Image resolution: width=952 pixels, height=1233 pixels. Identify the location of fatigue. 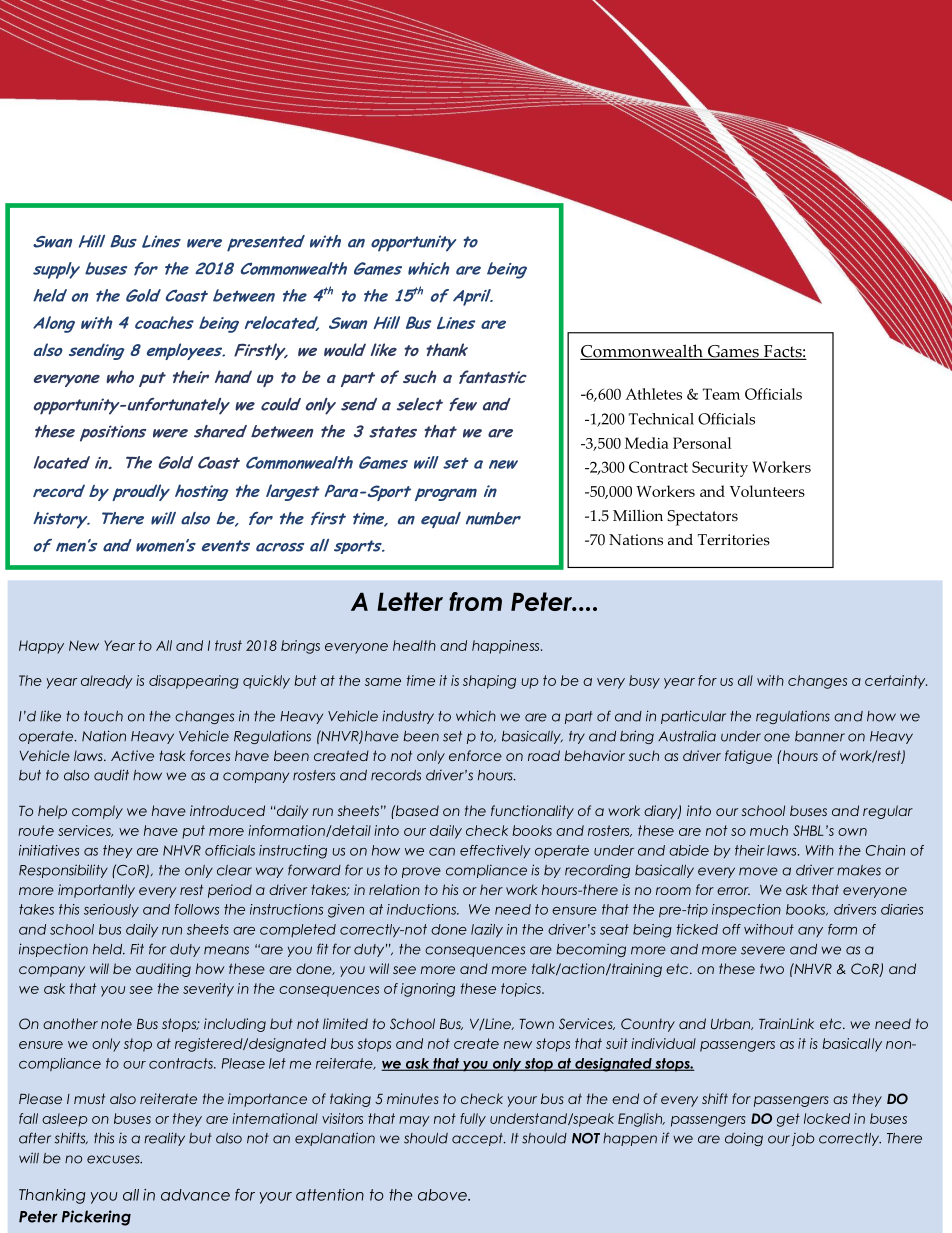
(748, 757).
